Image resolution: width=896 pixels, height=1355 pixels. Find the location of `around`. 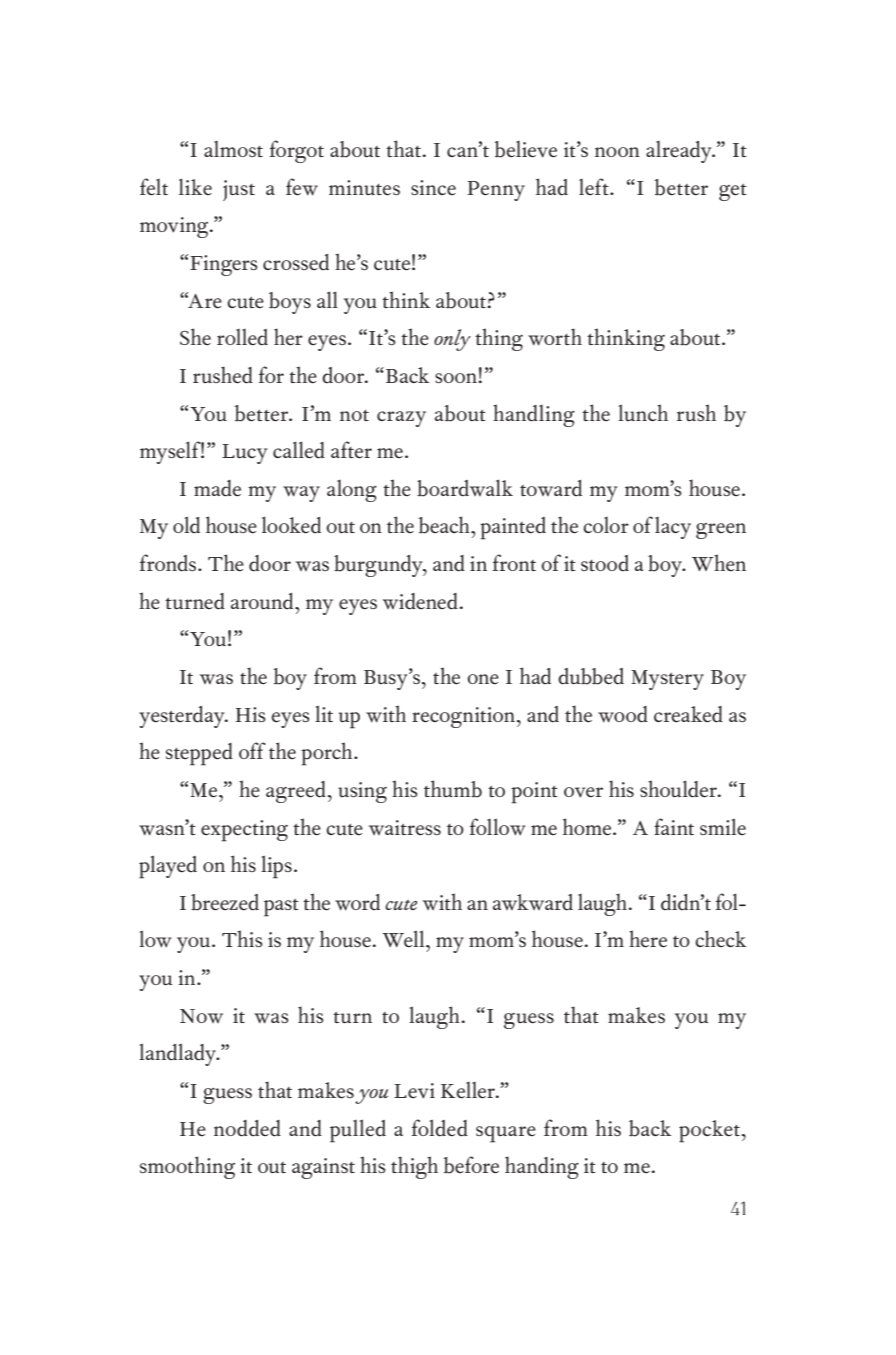

around is located at coordinates (263, 601).
